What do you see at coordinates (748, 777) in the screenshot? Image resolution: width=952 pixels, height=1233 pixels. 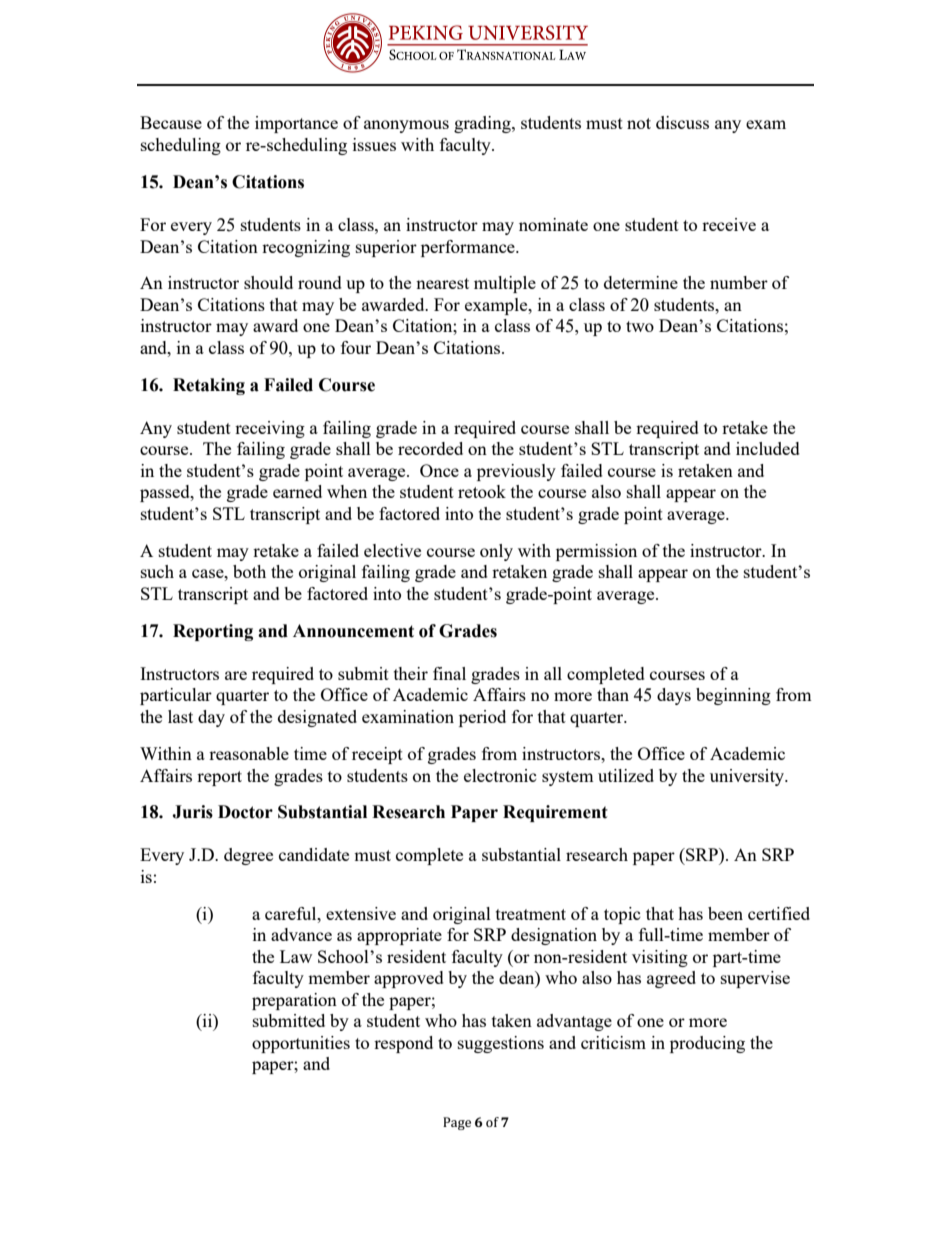 I see `university` at bounding box center [748, 777].
